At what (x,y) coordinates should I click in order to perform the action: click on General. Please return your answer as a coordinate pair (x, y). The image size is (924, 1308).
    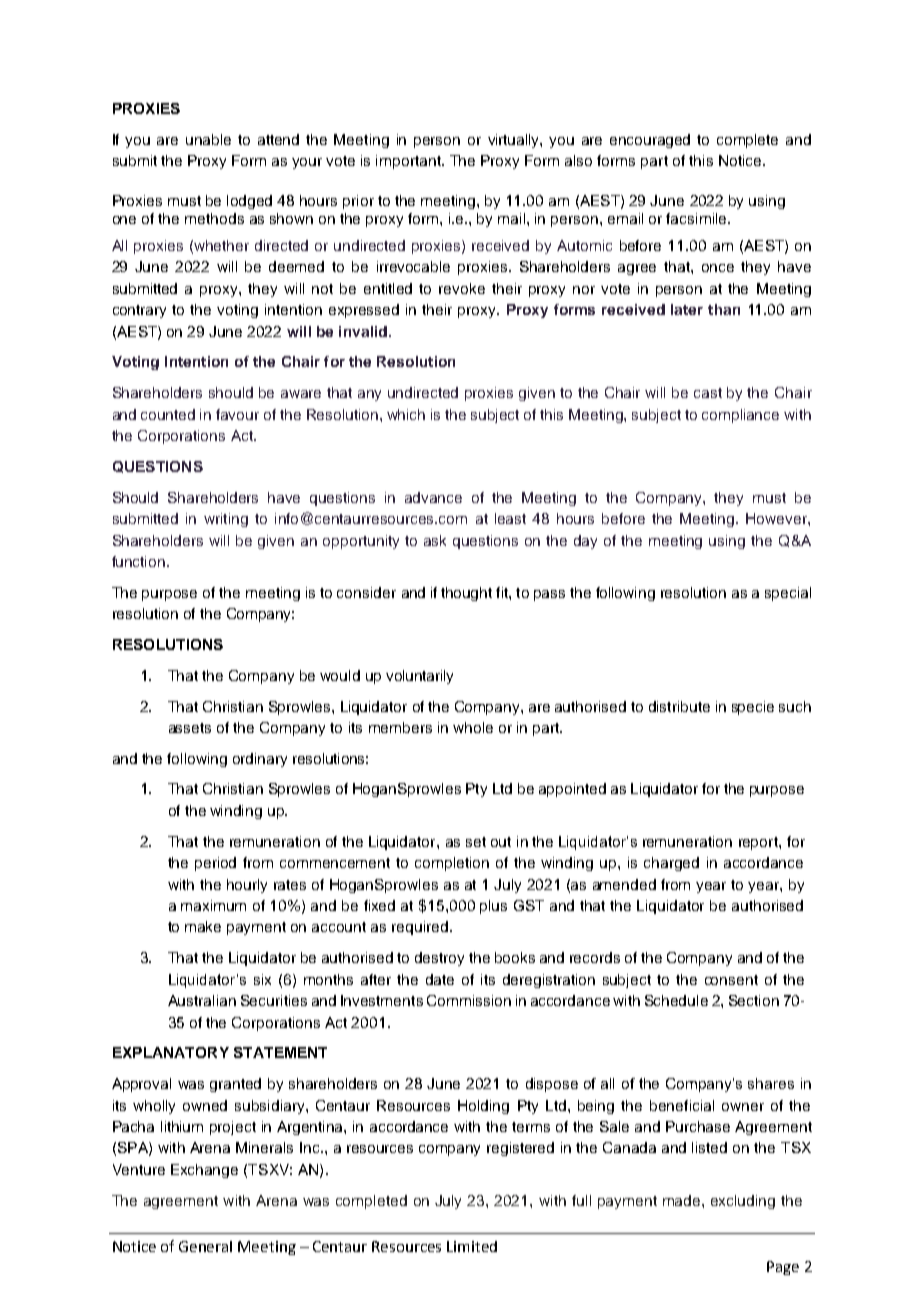
    Looking at the image, I should click on (205, 1246).
